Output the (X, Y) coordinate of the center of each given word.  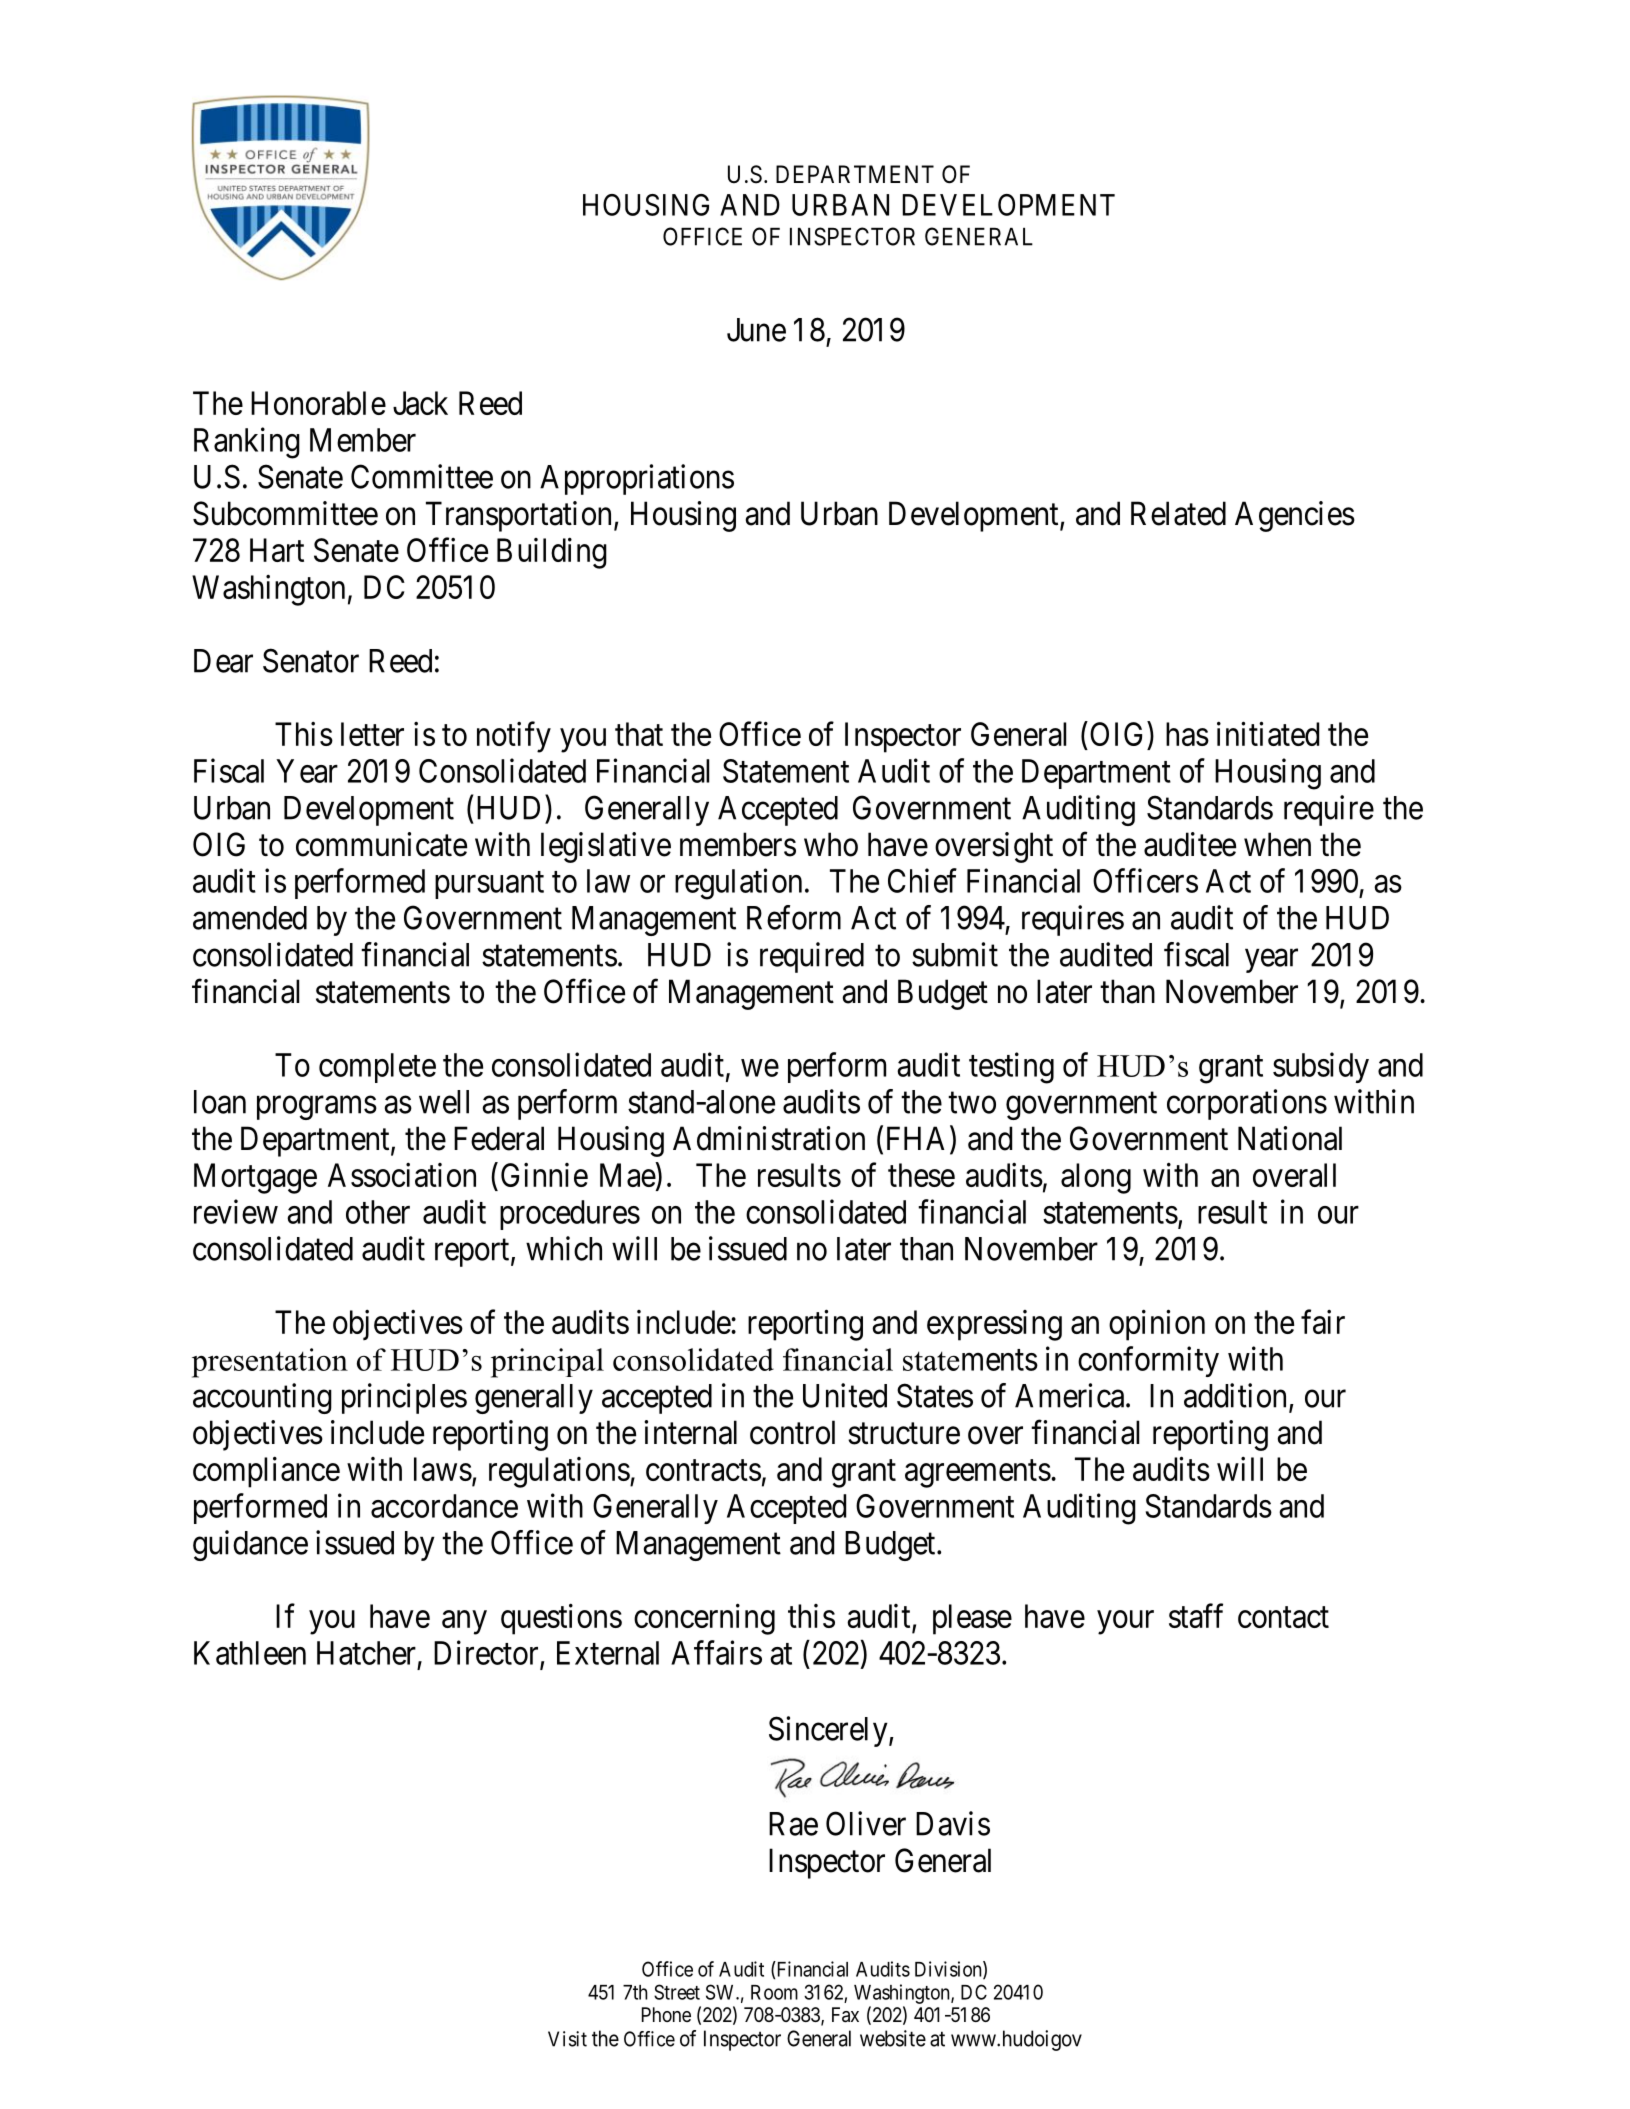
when (1277, 844)
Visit (567, 2039)
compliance (266, 1472)
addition (1237, 1396)
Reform (794, 917)
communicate (381, 844)
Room (774, 1992)
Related (1178, 513)
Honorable (318, 403)
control (792, 1432)
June (756, 330)
